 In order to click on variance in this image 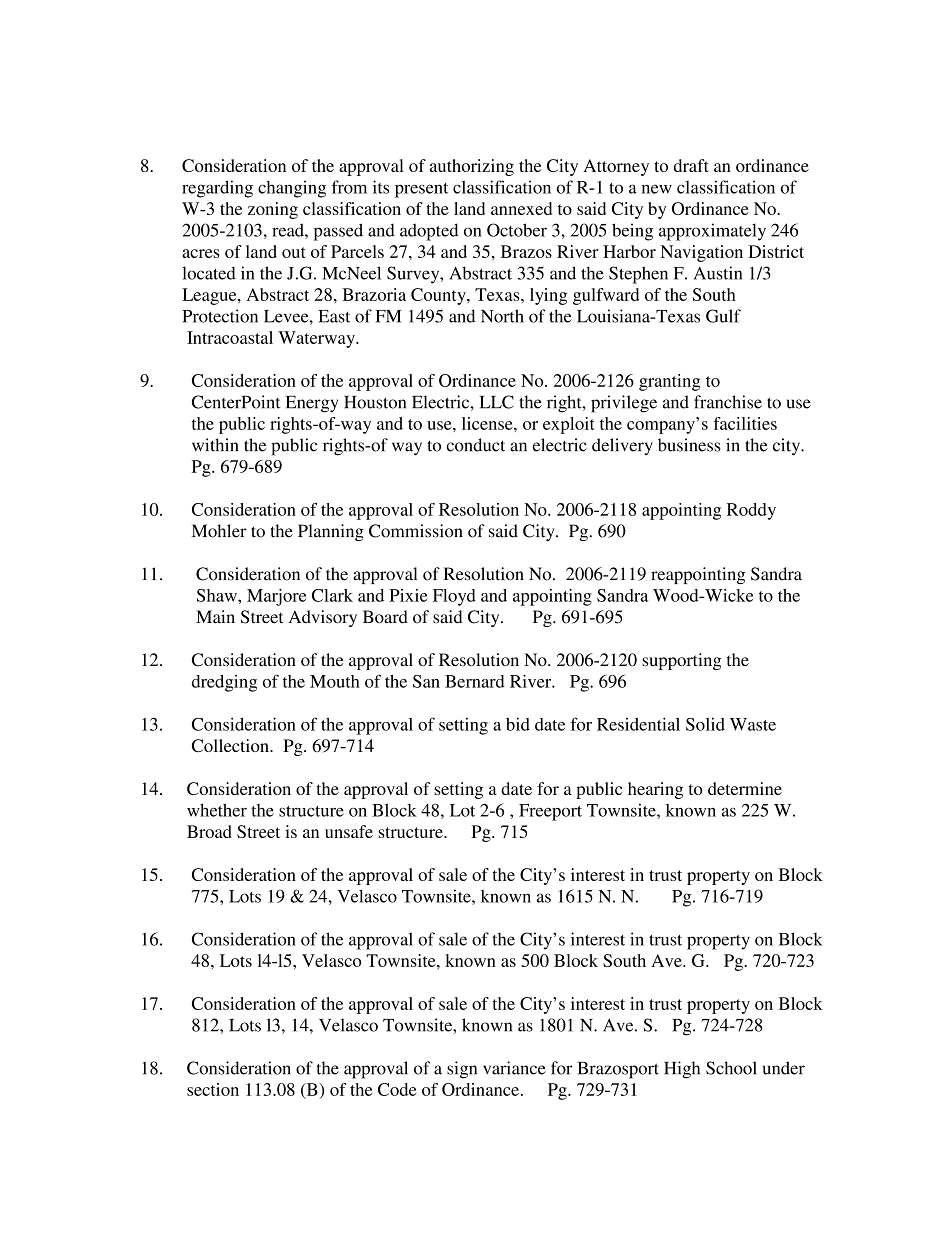, I will do `click(514, 1068)`.
